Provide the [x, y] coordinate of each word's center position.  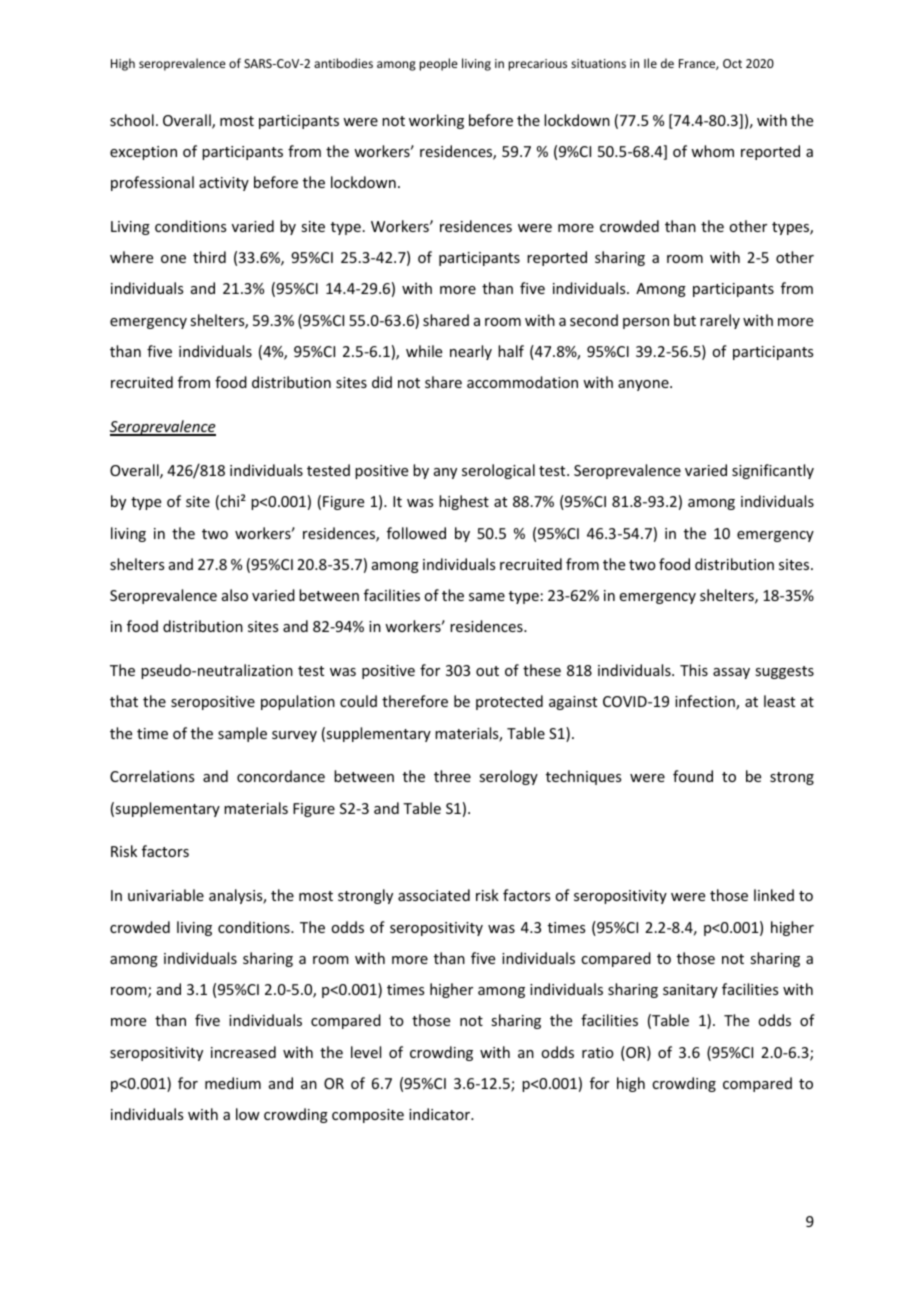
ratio [598, 1052]
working [436, 121]
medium [233, 1083]
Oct [732, 63]
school [132, 120]
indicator [441, 1114]
